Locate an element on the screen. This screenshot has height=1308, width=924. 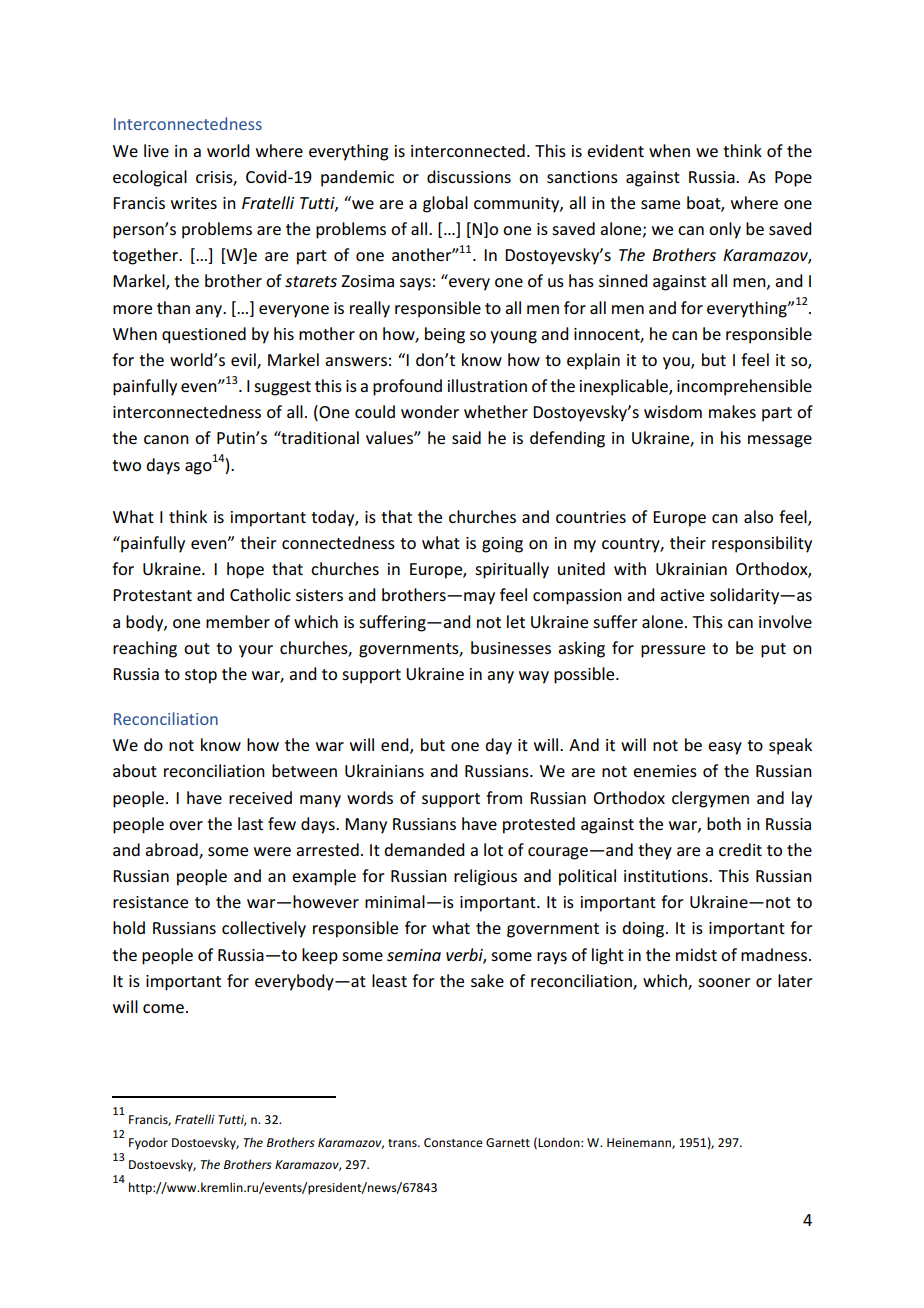
only is located at coordinates (725, 230).
